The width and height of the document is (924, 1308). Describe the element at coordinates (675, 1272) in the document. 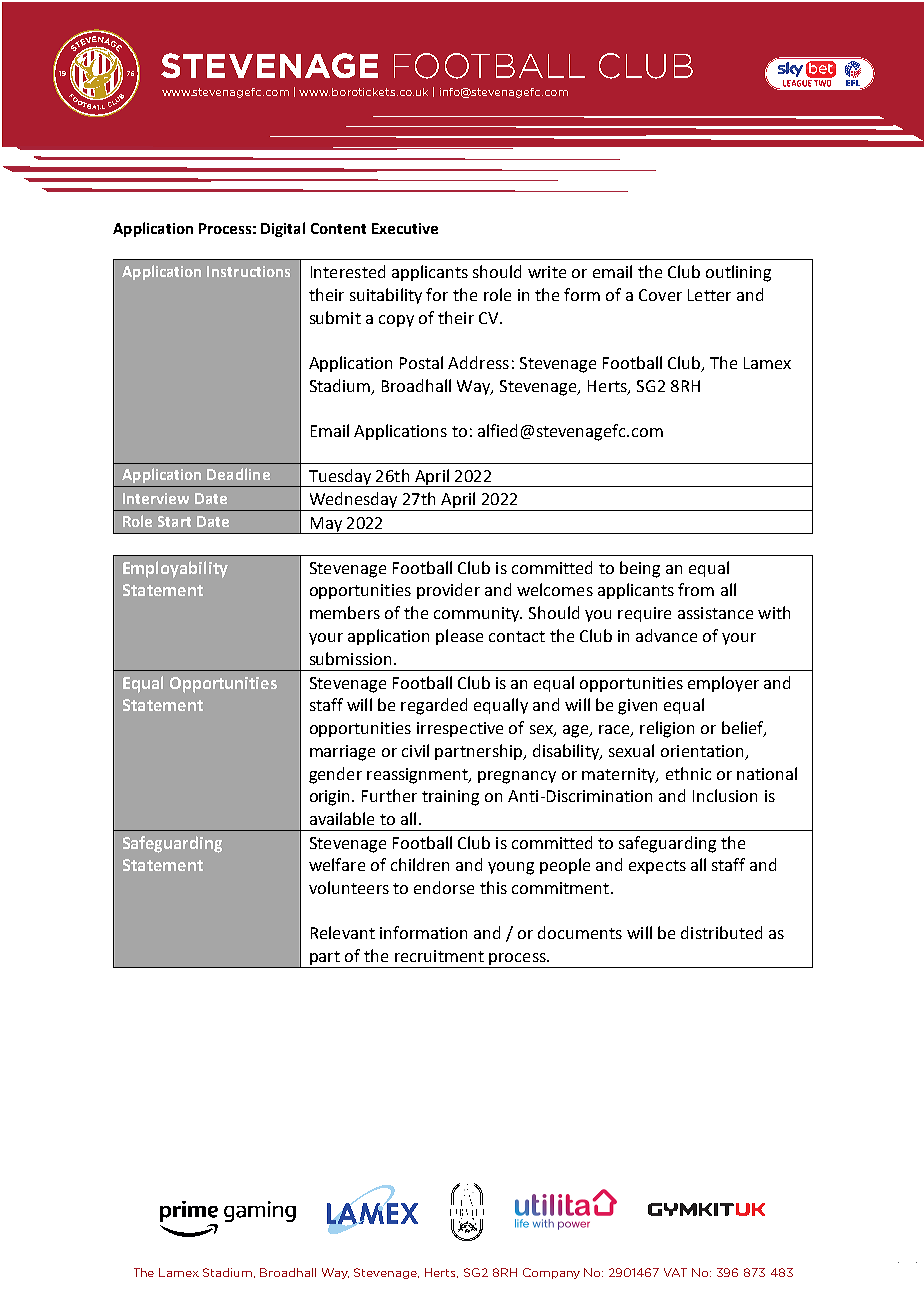

I see `VAT` at that location.
